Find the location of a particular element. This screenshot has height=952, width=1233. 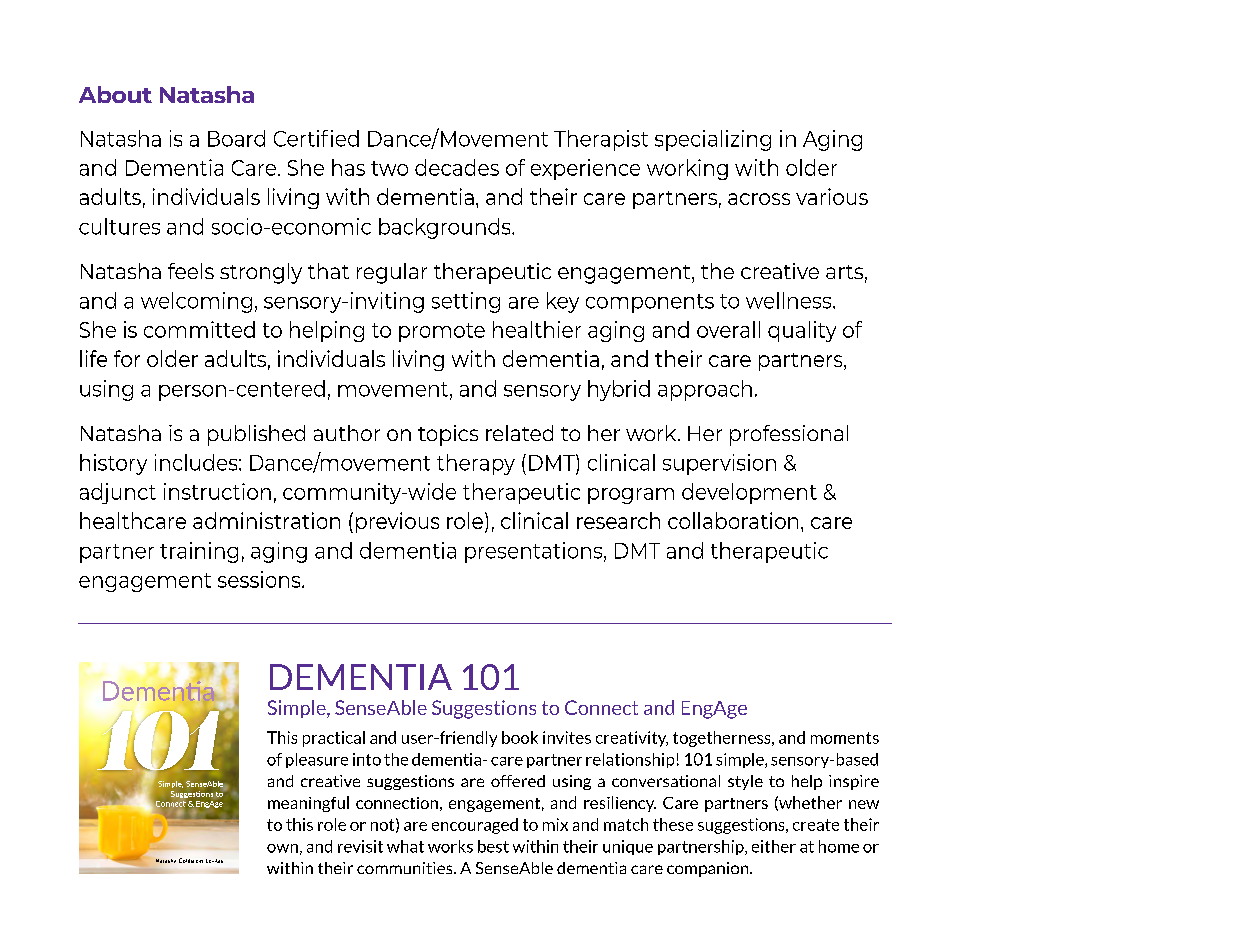

specializing is located at coordinates (713, 140).
